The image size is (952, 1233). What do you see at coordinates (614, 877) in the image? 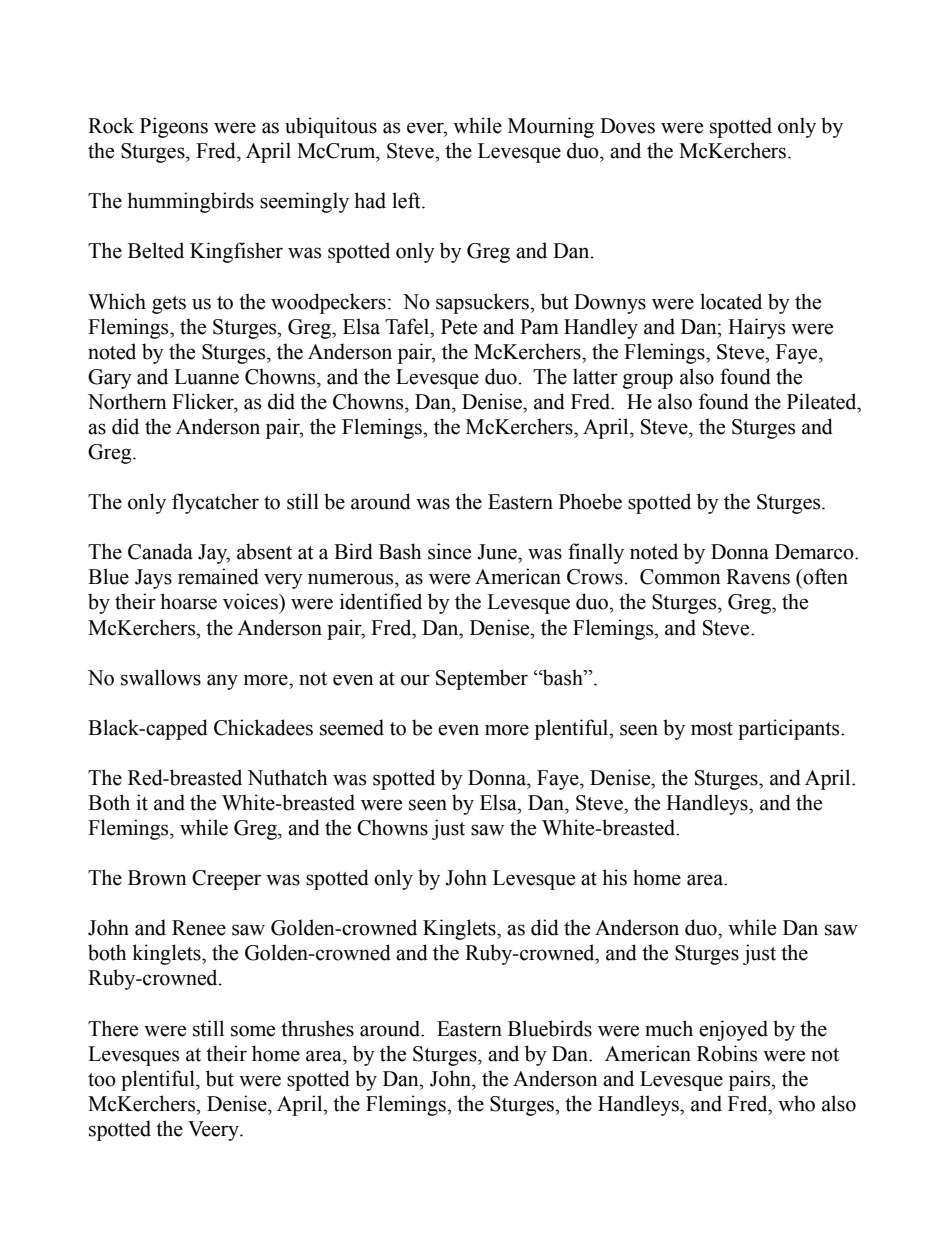
I see `his` at bounding box center [614, 877].
